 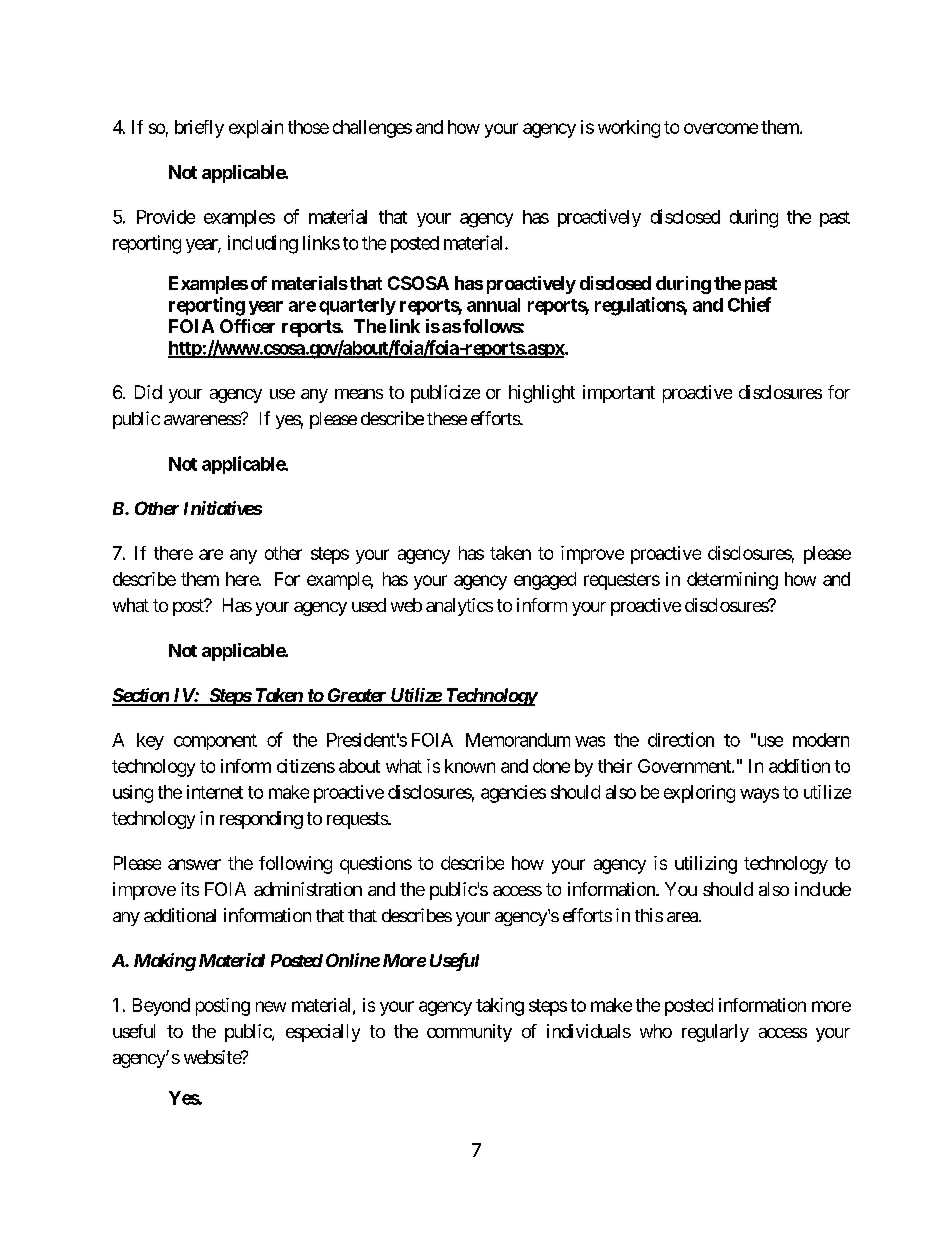 I want to click on briefly, so click(x=199, y=129).
